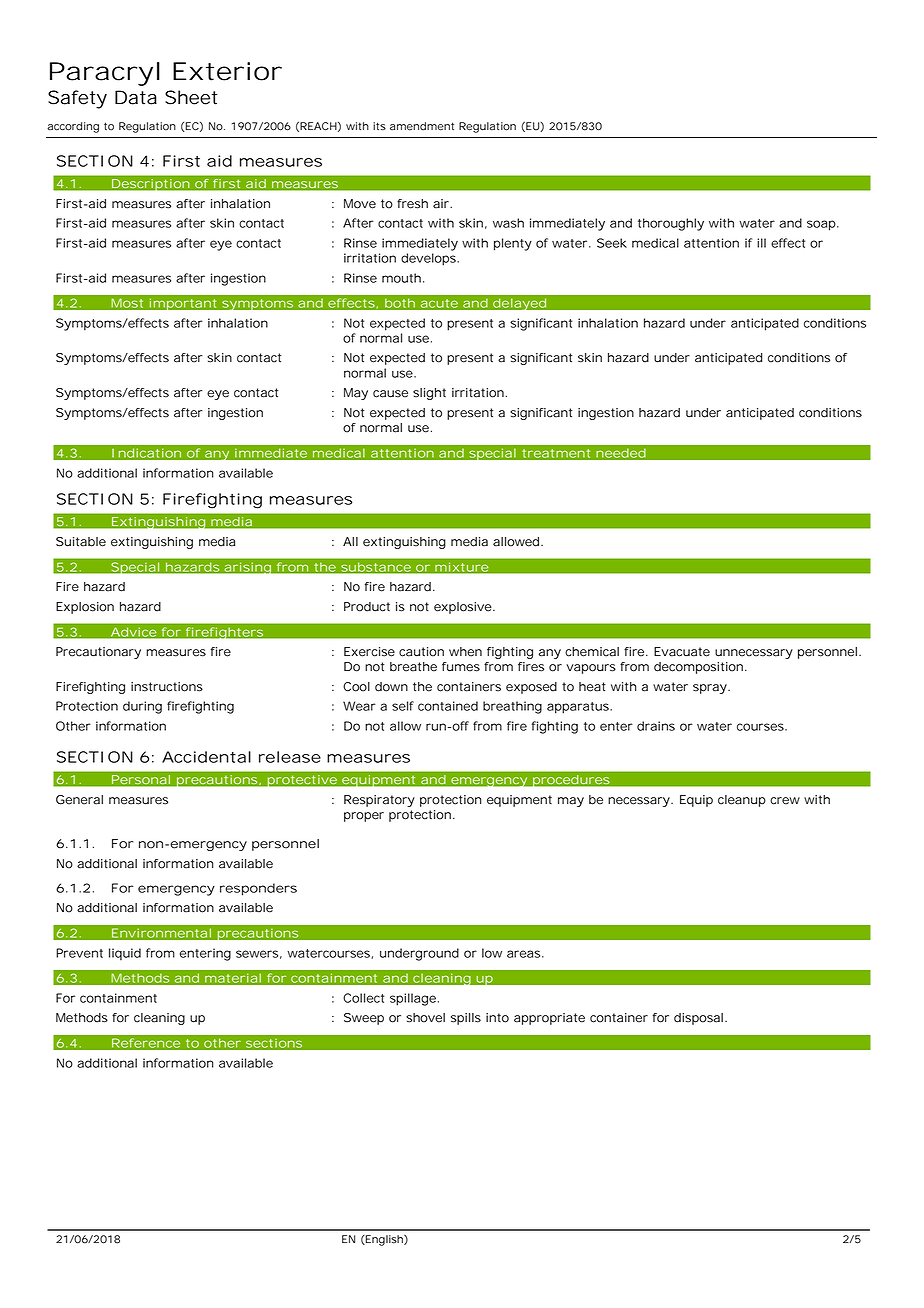 Image resolution: width=924 pixels, height=1308 pixels. Describe the element at coordinates (612, 243) in the document. I see `Seek` at that location.
